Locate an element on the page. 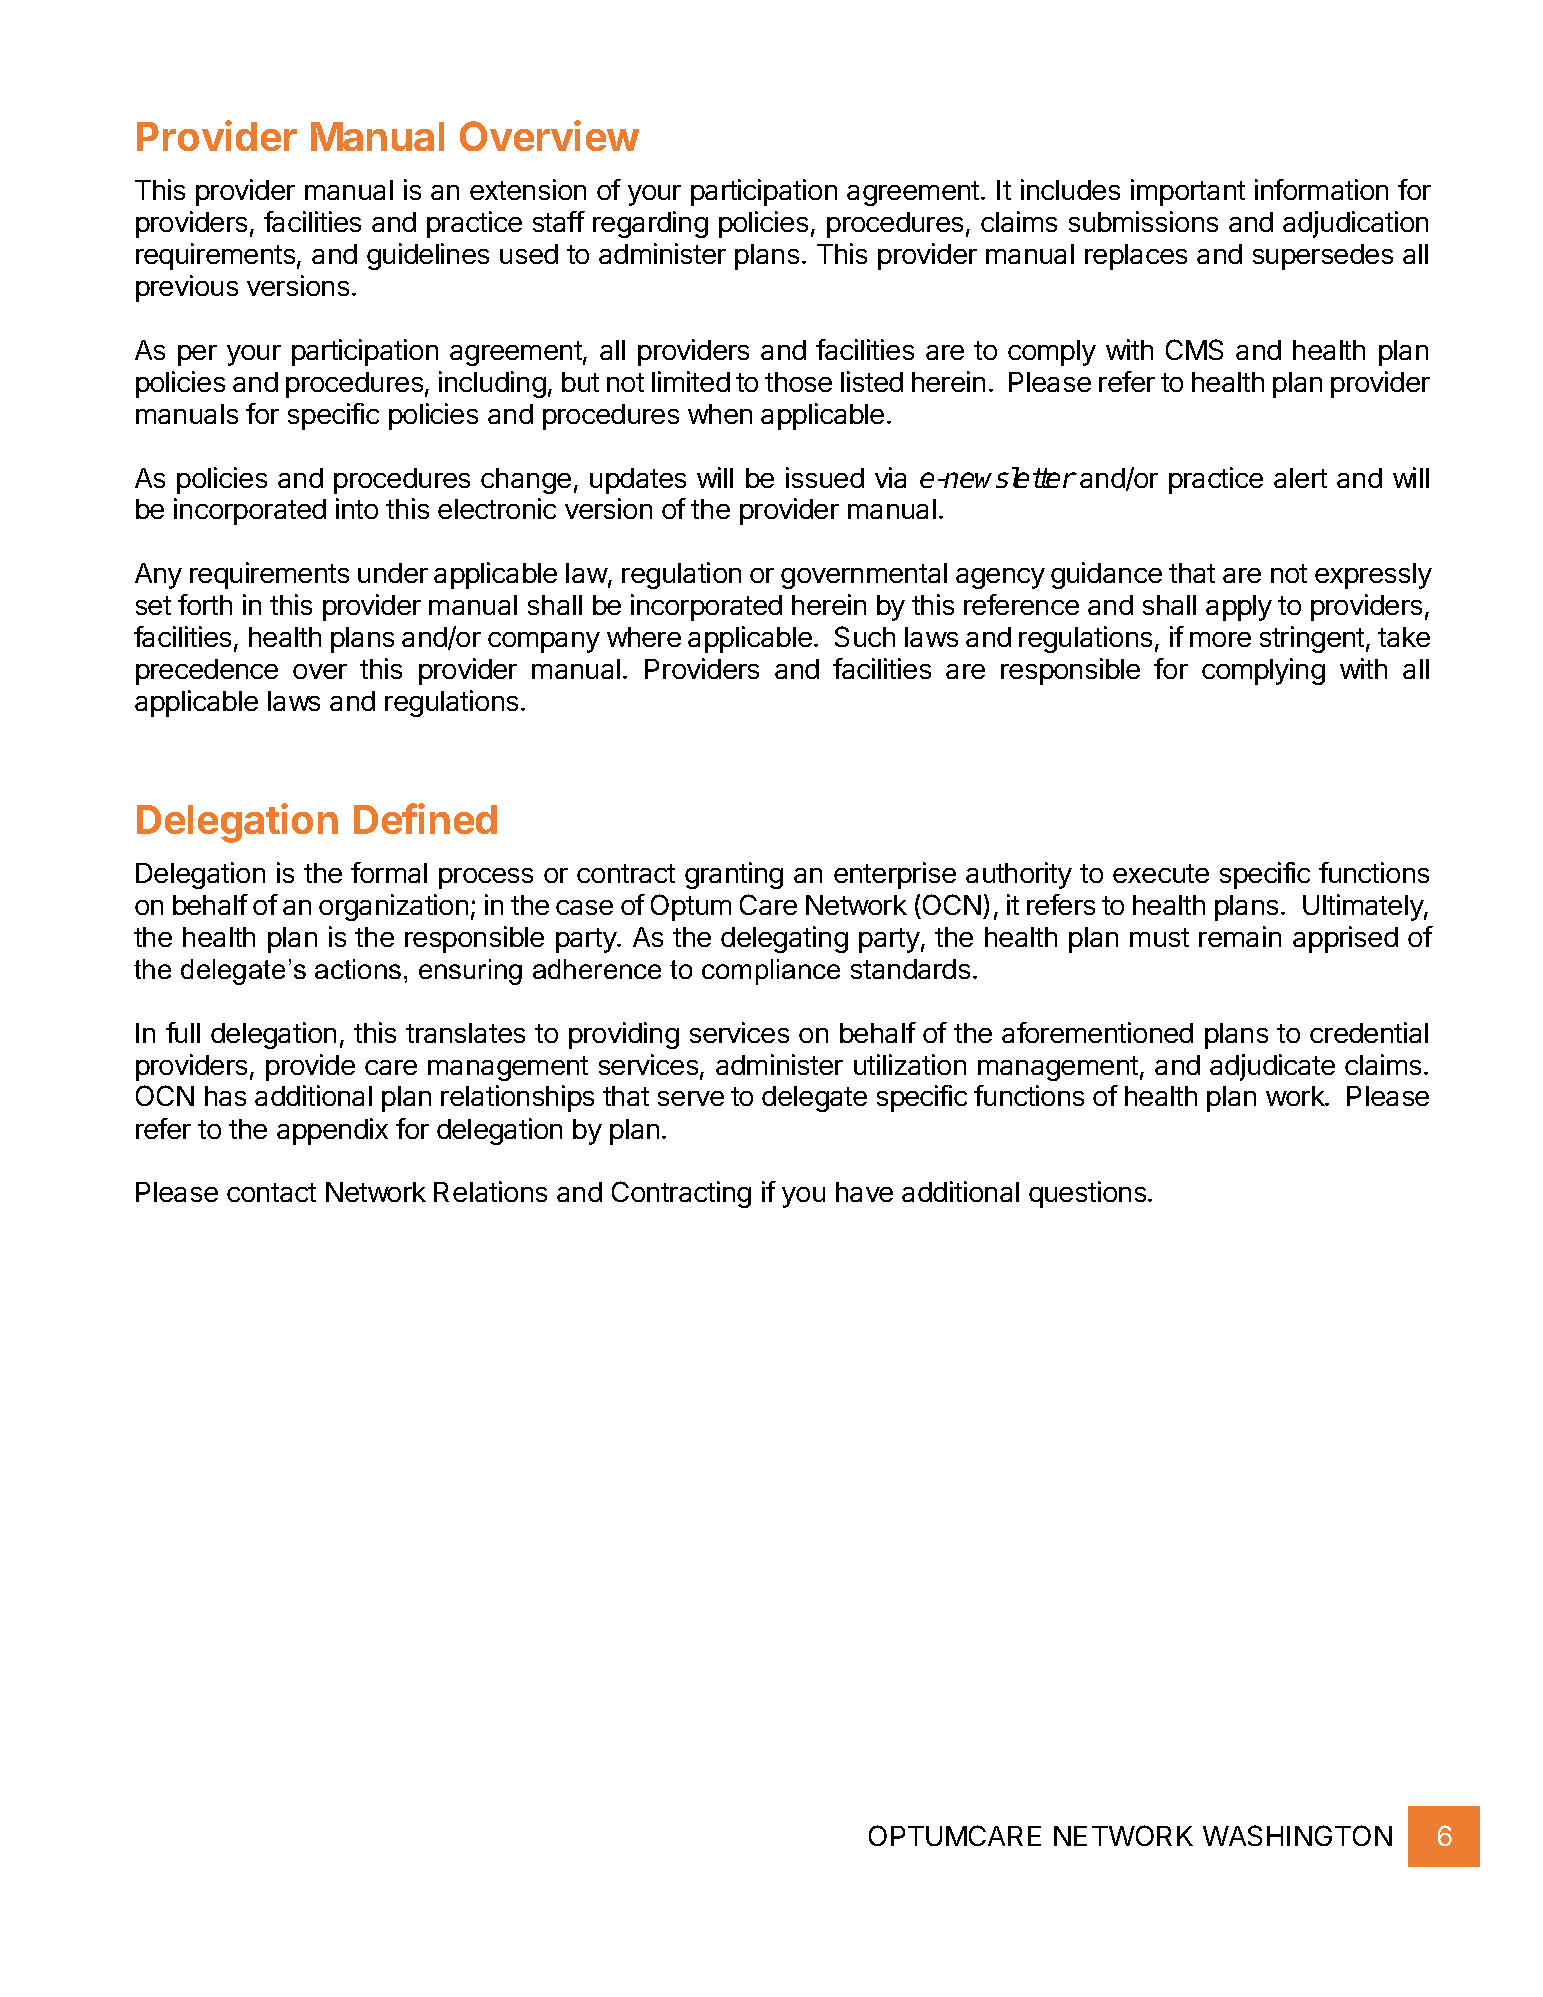 The height and width of the document is (1997, 1543). questions is located at coordinates (1087, 1194).
